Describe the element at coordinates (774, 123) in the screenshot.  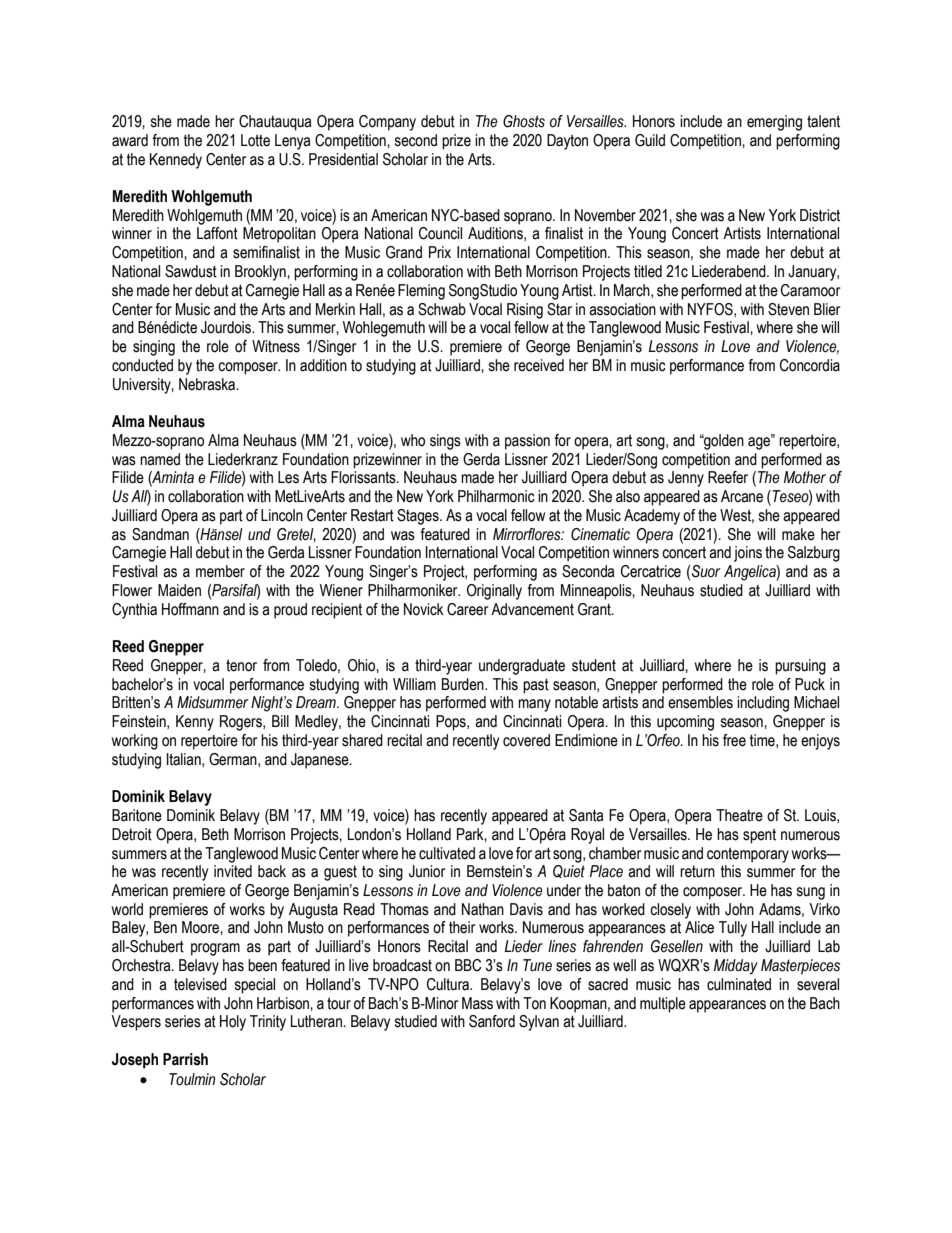
I see `emerging` at that location.
